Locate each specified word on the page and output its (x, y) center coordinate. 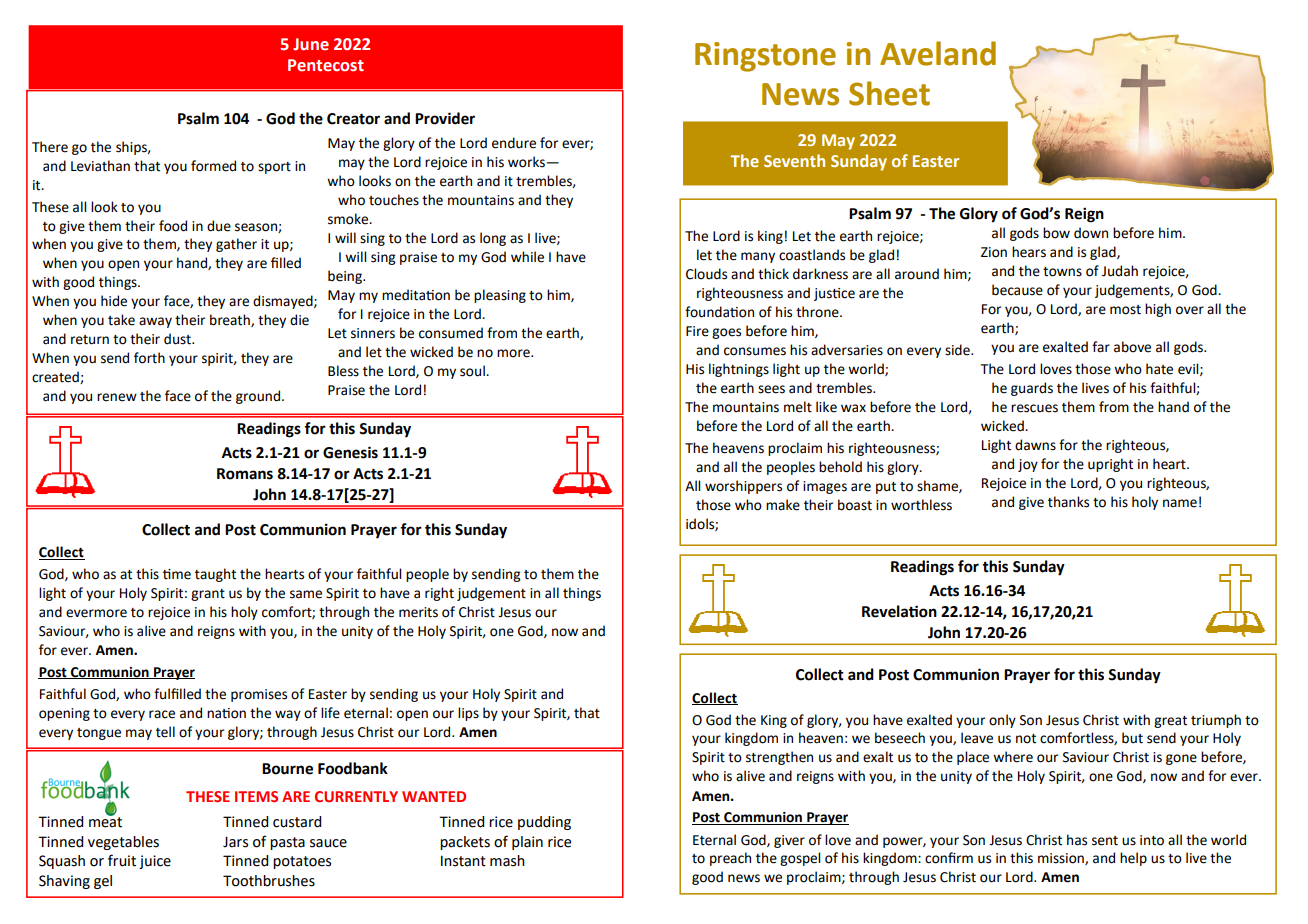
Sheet (889, 93)
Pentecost (326, 65)
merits (418, 612)
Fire (697, 331)
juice (155, 862)
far (1101, 346)
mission (1062, 859)
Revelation (899, 611)
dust (178, 339)
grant (208, 595)
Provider (445, 118)
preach (730, 859)
